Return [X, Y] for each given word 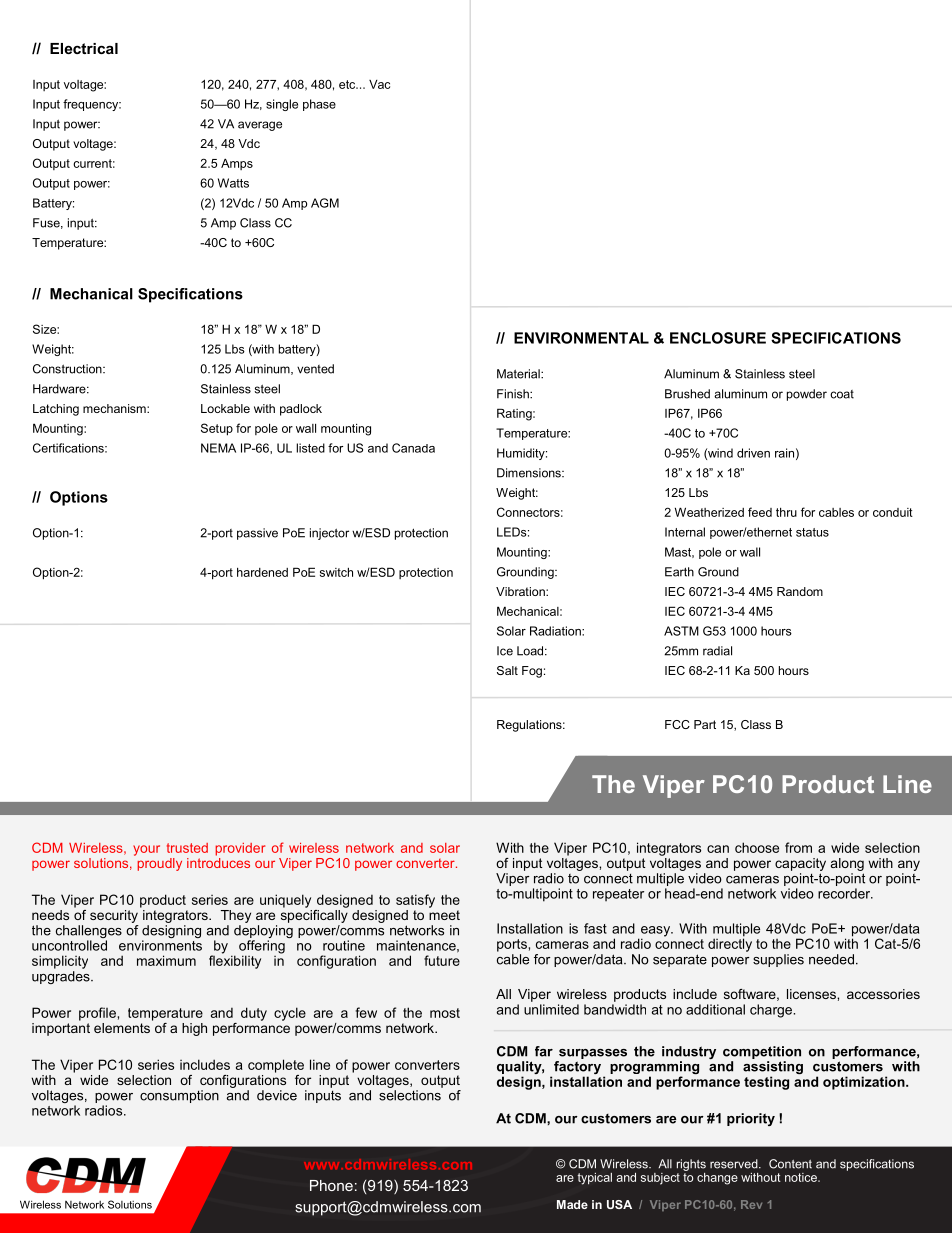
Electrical [84, 48]
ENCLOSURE [718, 338]
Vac [379, 84]
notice [802, 1177]
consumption [179, 1096]
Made [572, 1204]
